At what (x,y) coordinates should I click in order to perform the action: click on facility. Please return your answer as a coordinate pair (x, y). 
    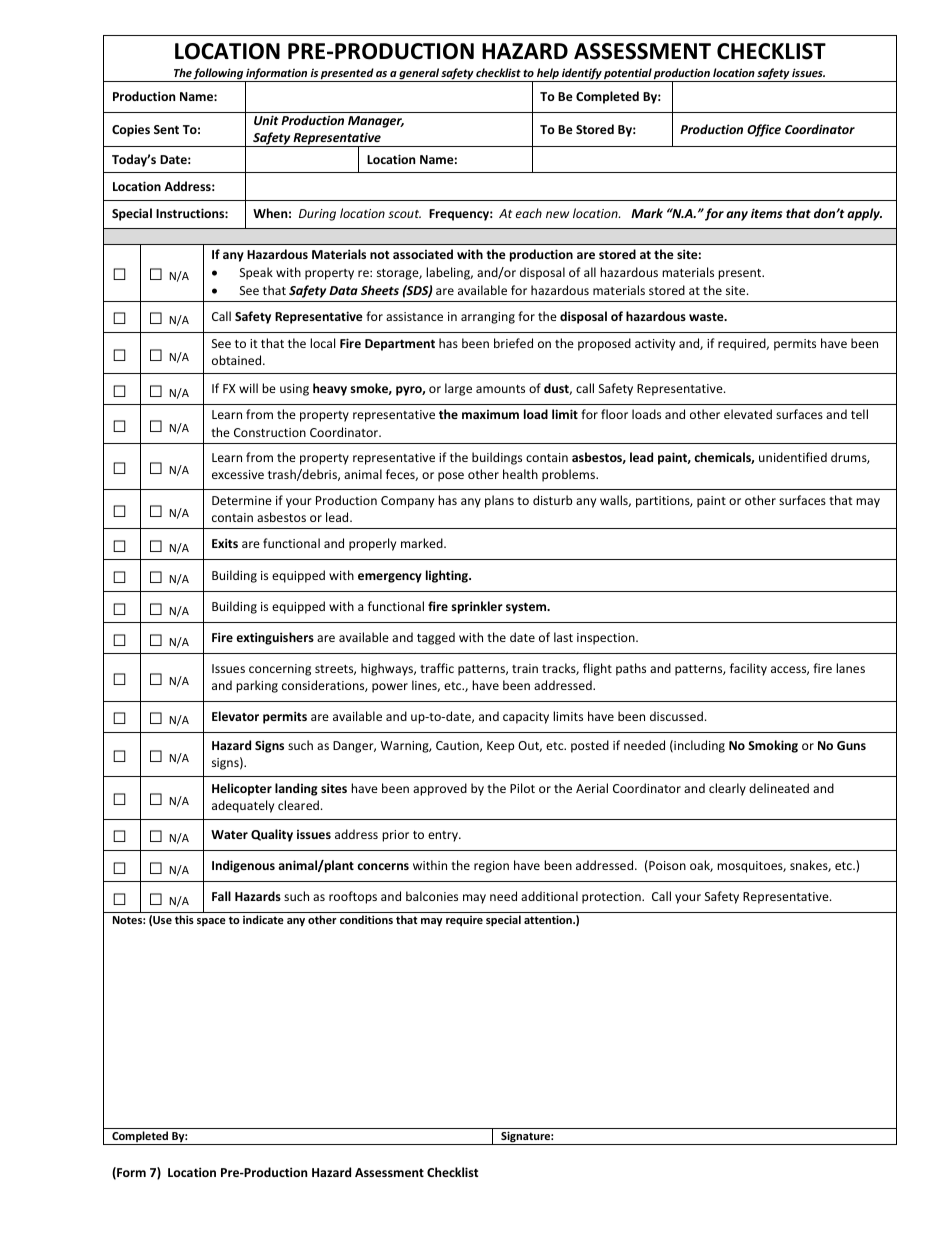
    Looking at the image, I should click on (748, 669).
